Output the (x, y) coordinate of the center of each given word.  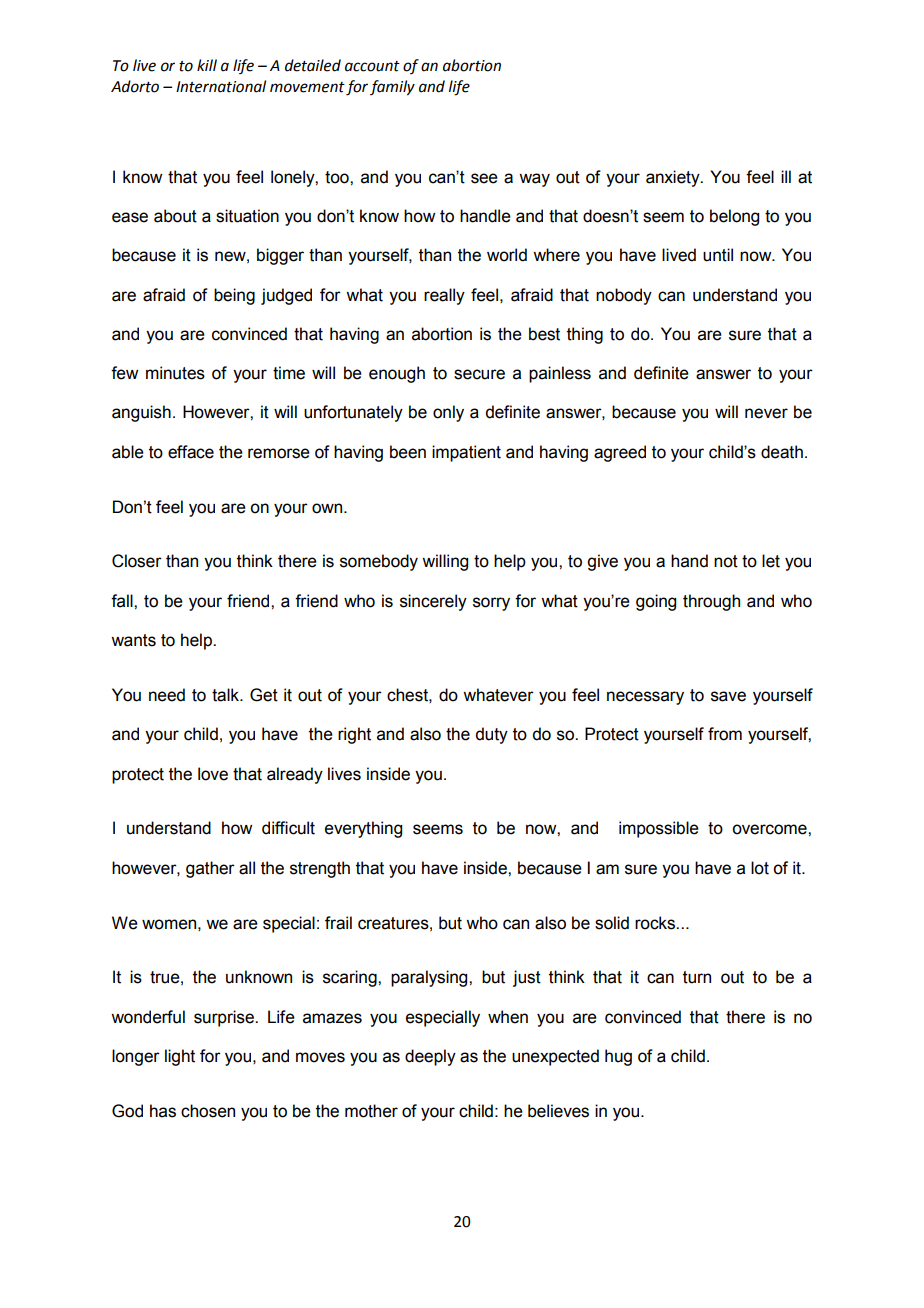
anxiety (674, 178)
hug (618, 1057)
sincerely (433, 602)
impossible (659, 829)
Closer (137, 561)
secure (479, 374)
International (221, 86)
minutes (175, 373)
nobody (624, 296)
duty (492, 735)
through (711, 602)
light (180, 1057)
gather (210, 869)
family (392, 88)
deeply (430, 1057)
